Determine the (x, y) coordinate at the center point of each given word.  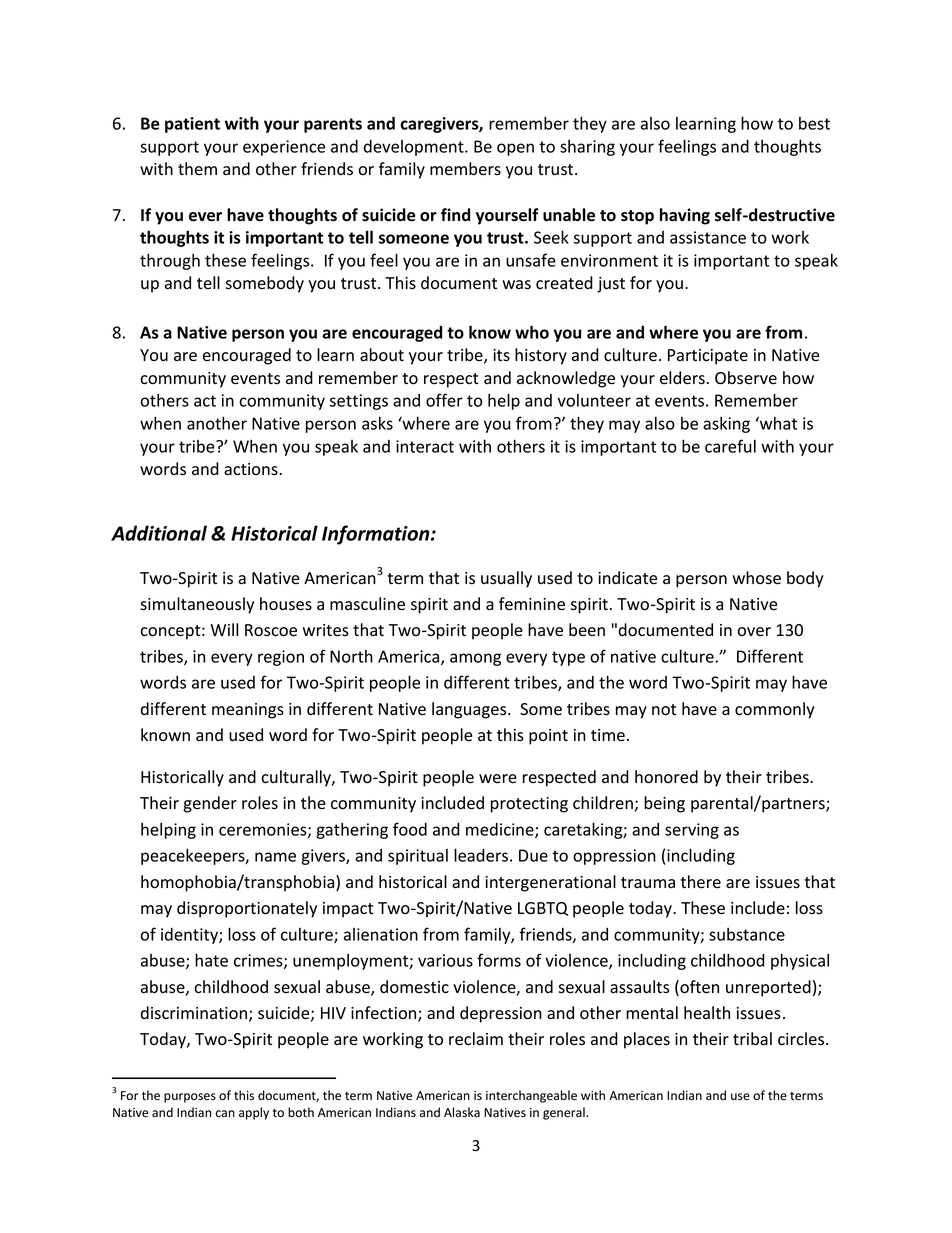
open (515, 149)
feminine (532, 604)
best (814, 123)
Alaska (462, 1112)
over (754, 632)
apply (254, 1113)
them (197, 168)
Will (224, 629)
